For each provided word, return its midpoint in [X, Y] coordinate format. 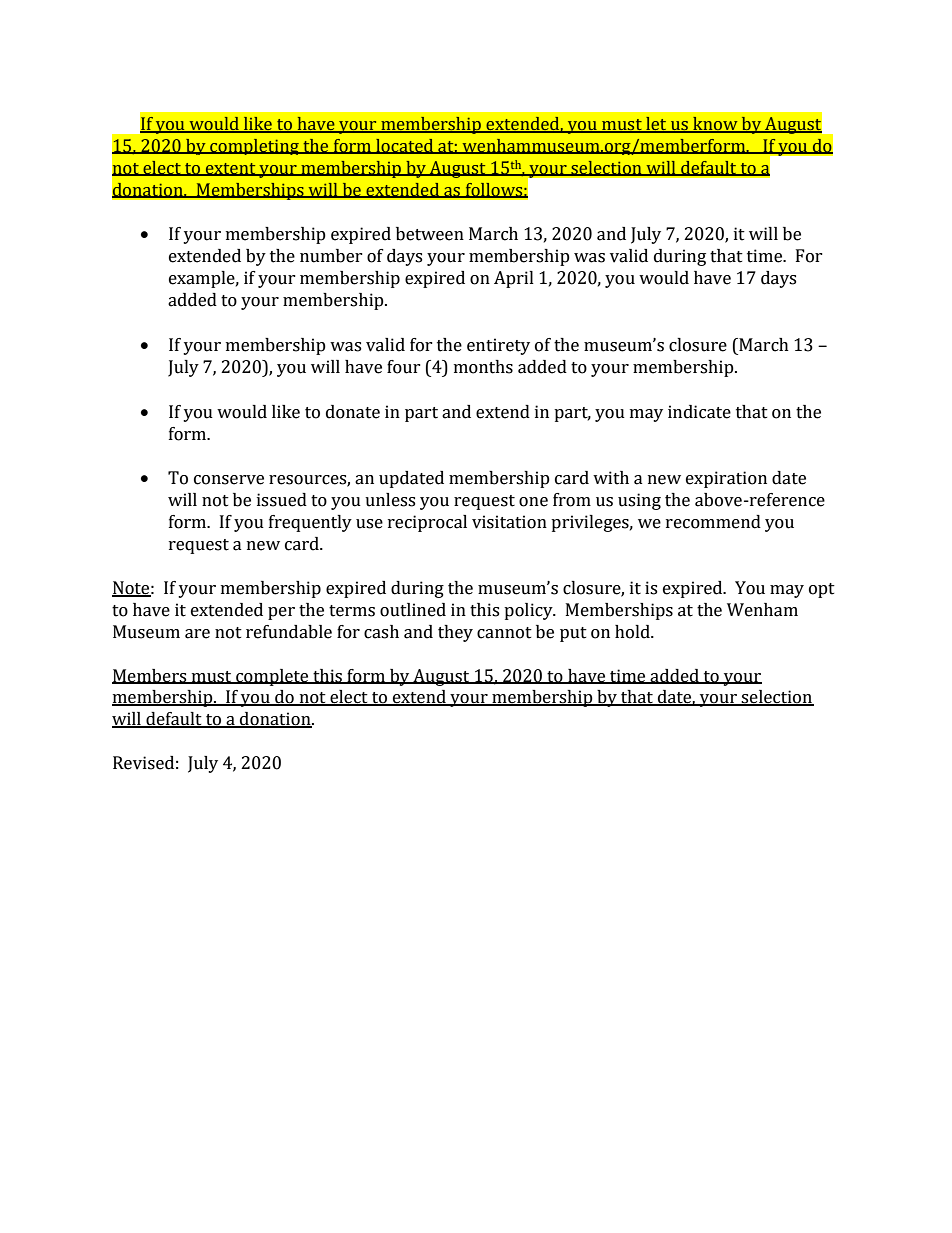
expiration [726, 479]
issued [282, 500]
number [331, 256]
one [533, 502]
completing [254, 147]
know [715, 124]
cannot [504, 633]
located [405, 146]
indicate [699, 412]
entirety [498, 346]
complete [272, 677]
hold [633, 632]
